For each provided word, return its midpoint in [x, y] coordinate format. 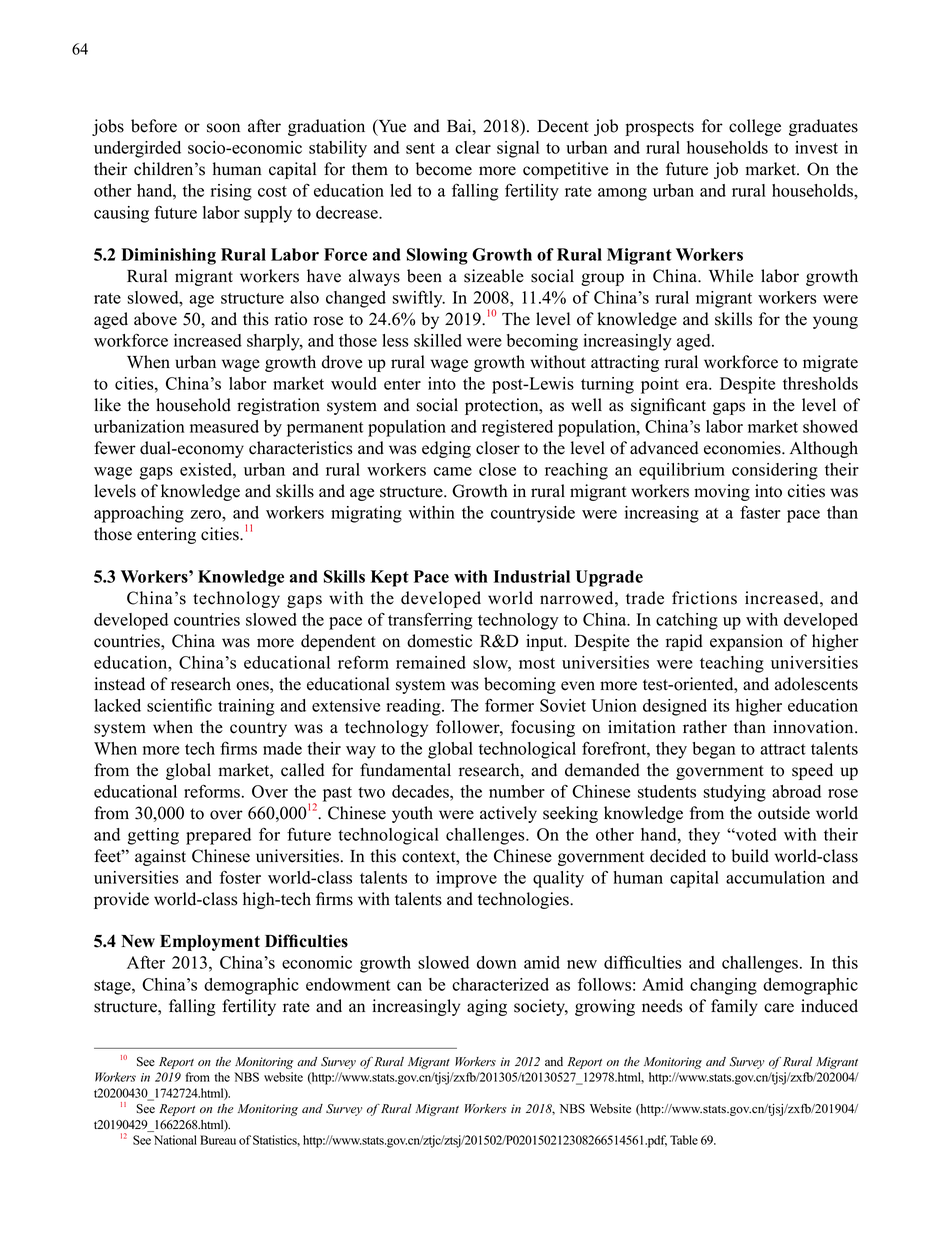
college [755, 127]
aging [487, 1007]
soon [223, 128]
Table [684, 1140]
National [175, 1140]
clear [473, 147]
